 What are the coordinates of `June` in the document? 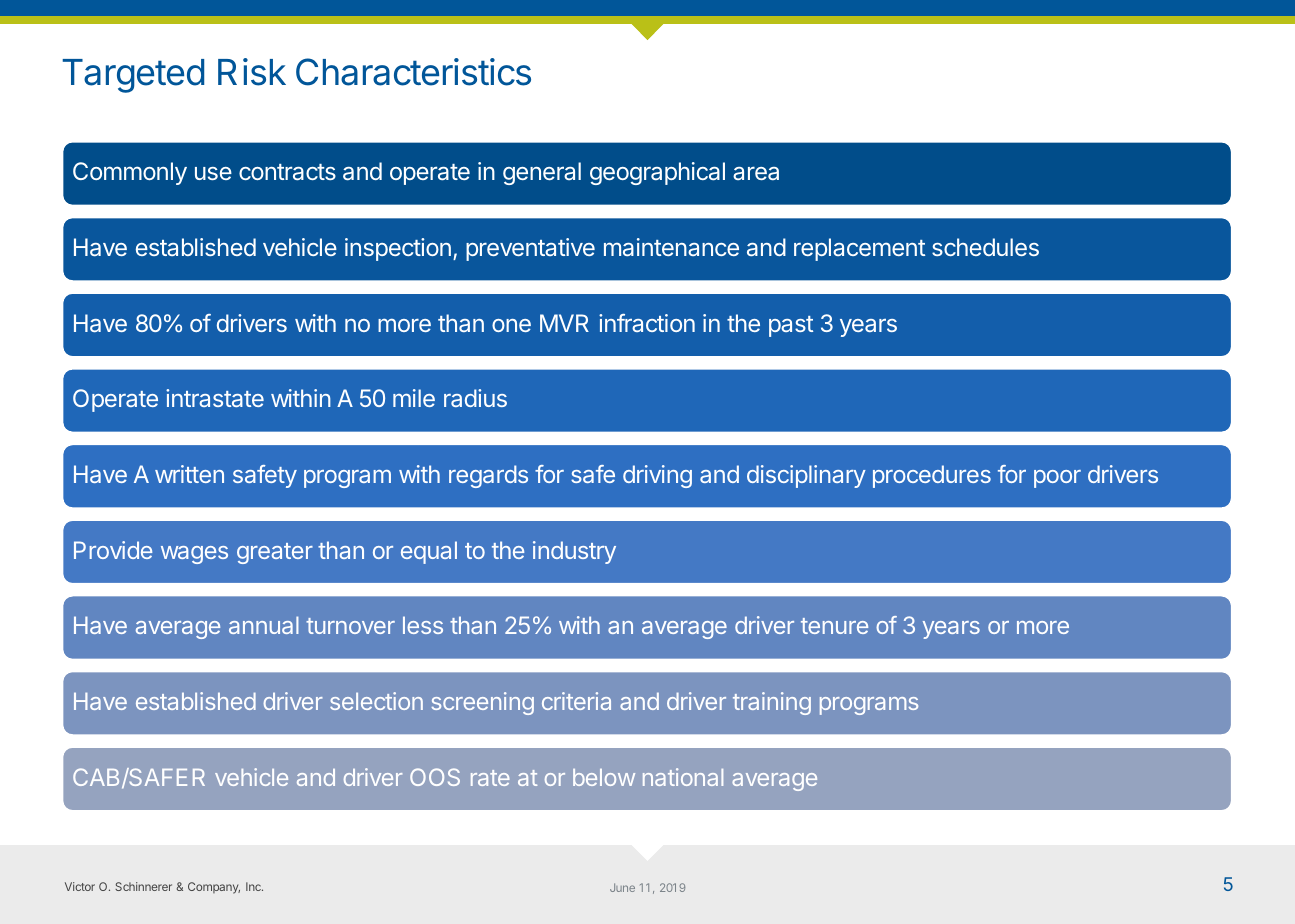 It's located at (622, 887).
